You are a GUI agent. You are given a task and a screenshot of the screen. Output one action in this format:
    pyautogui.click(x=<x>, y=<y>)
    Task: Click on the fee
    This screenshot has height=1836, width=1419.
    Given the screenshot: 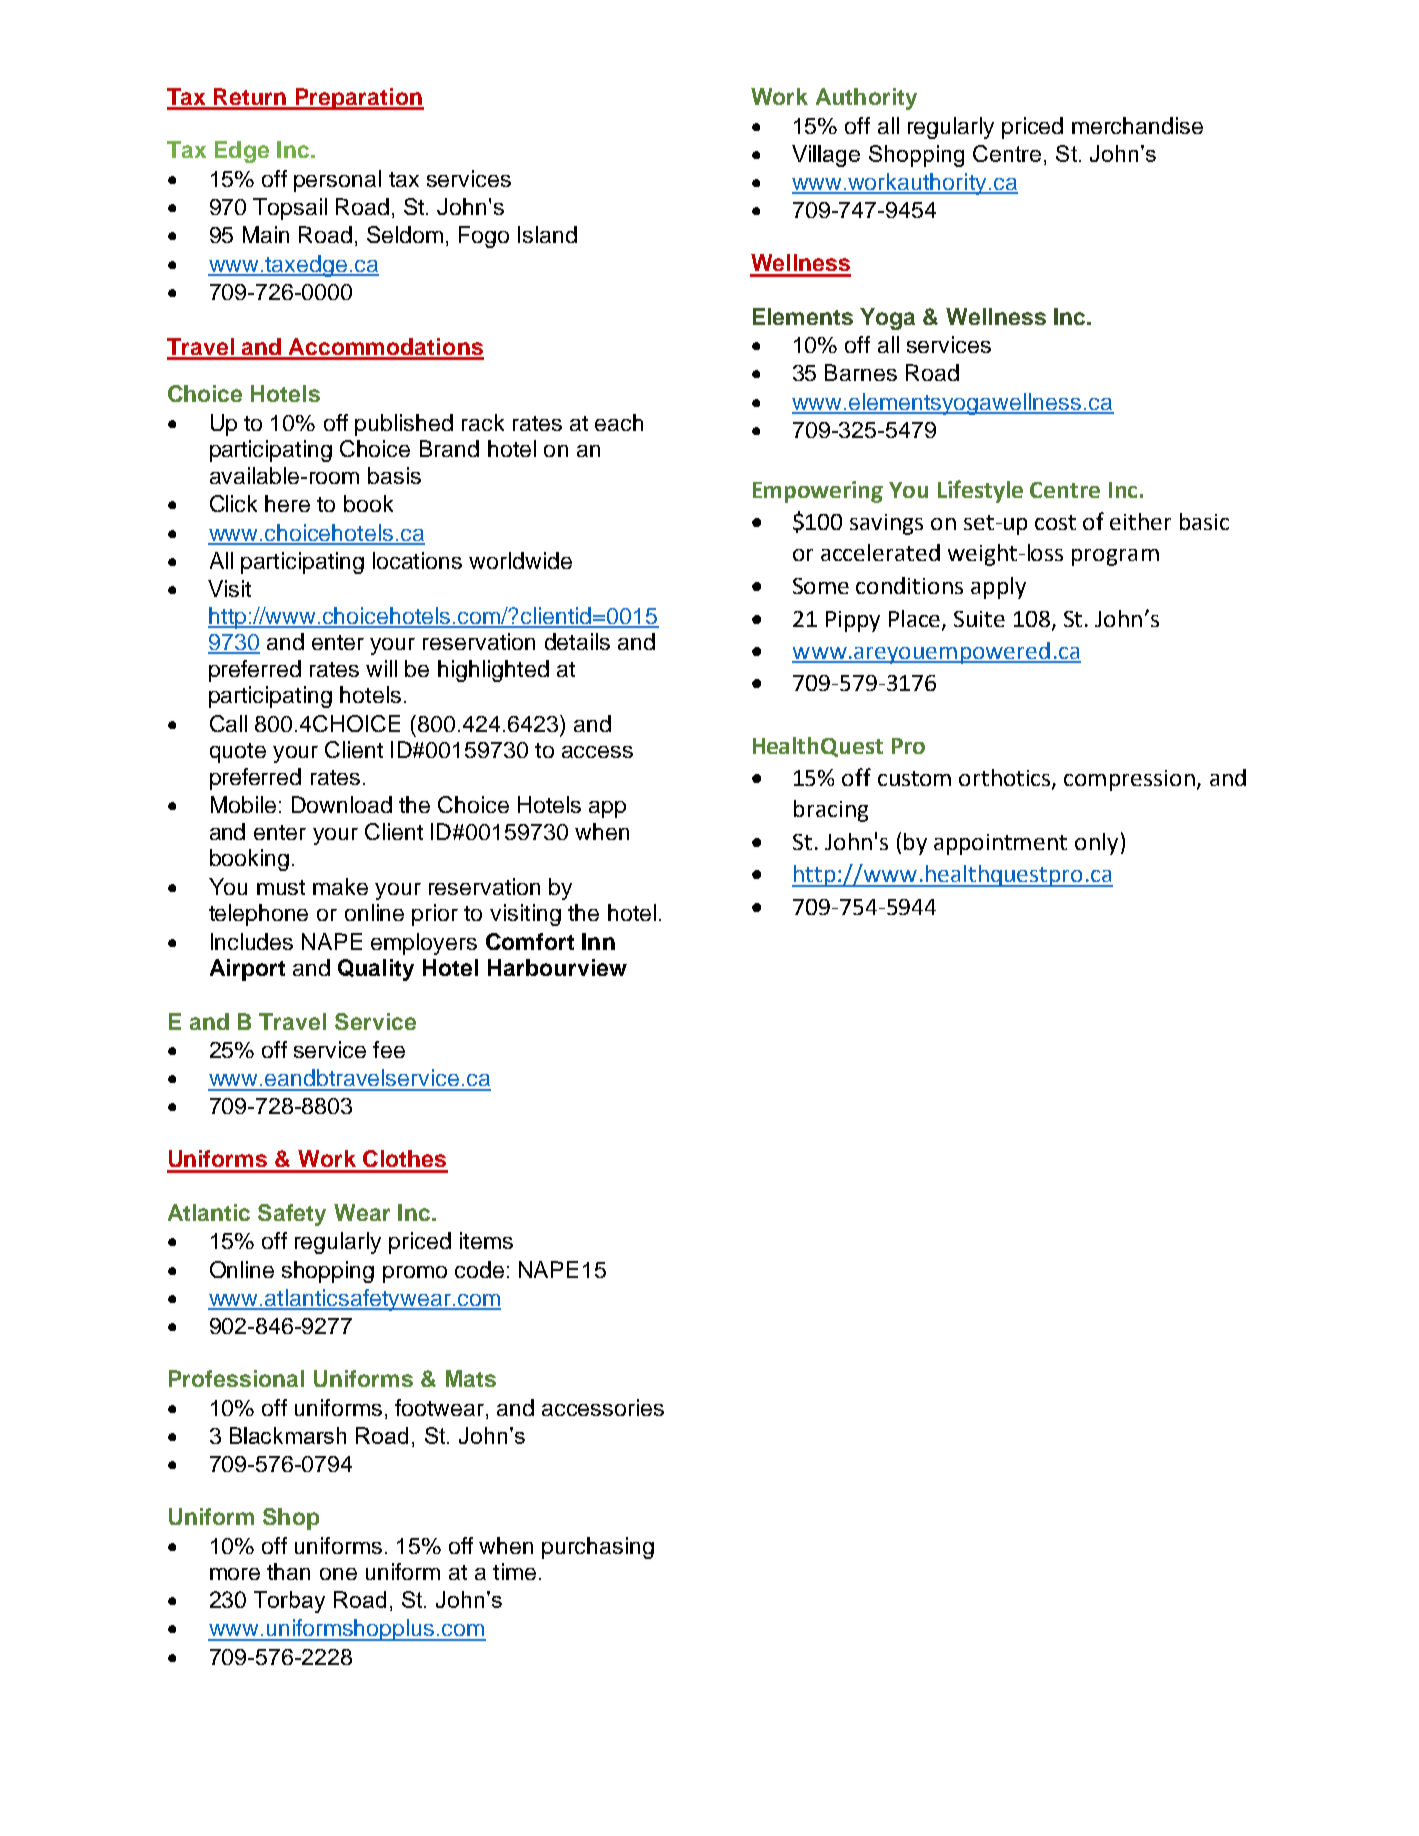 What is the action you would take?
    pyautogui.click(x=389, y=1049)
